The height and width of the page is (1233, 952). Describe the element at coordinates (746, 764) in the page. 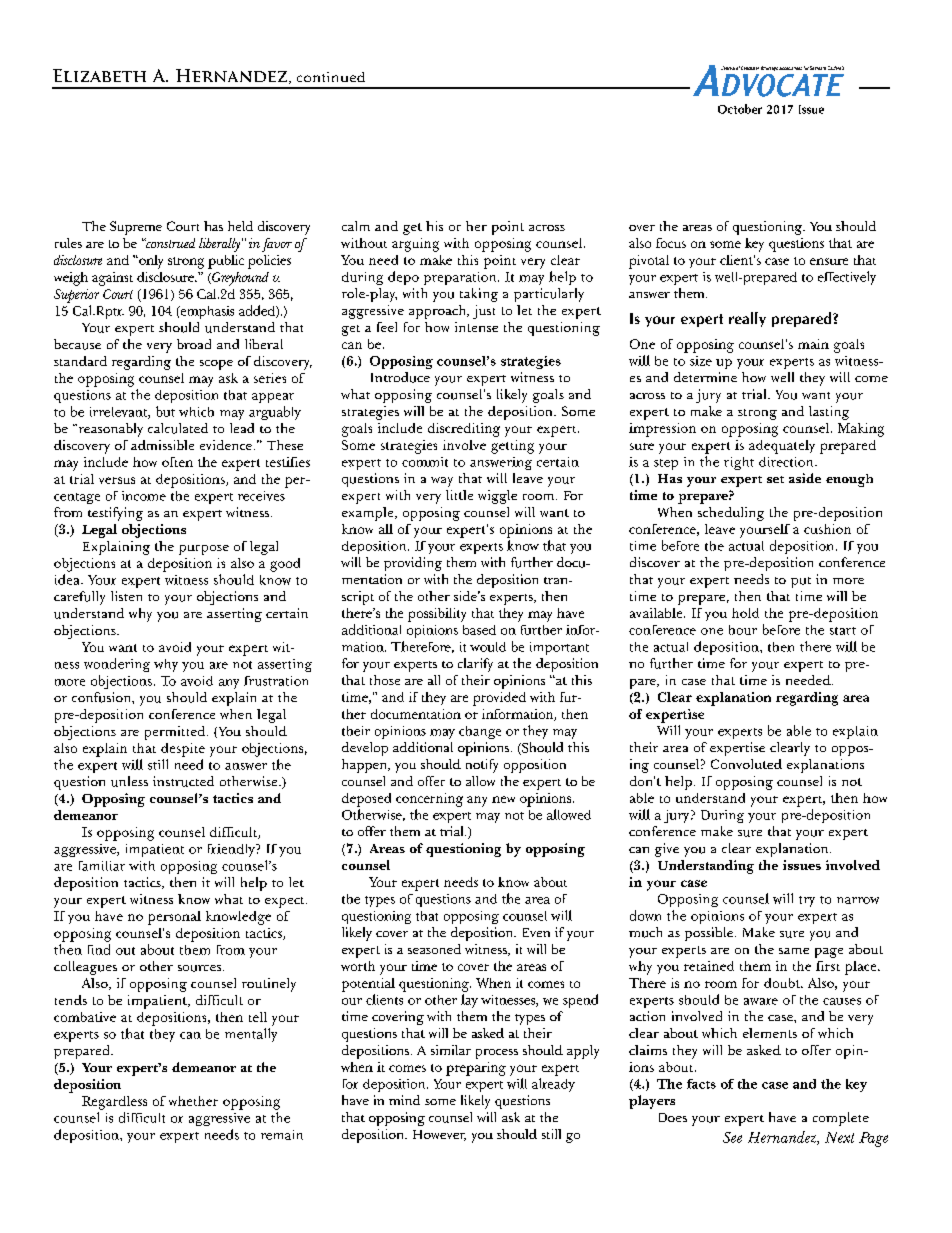

I see `Convoluted` at that location.
